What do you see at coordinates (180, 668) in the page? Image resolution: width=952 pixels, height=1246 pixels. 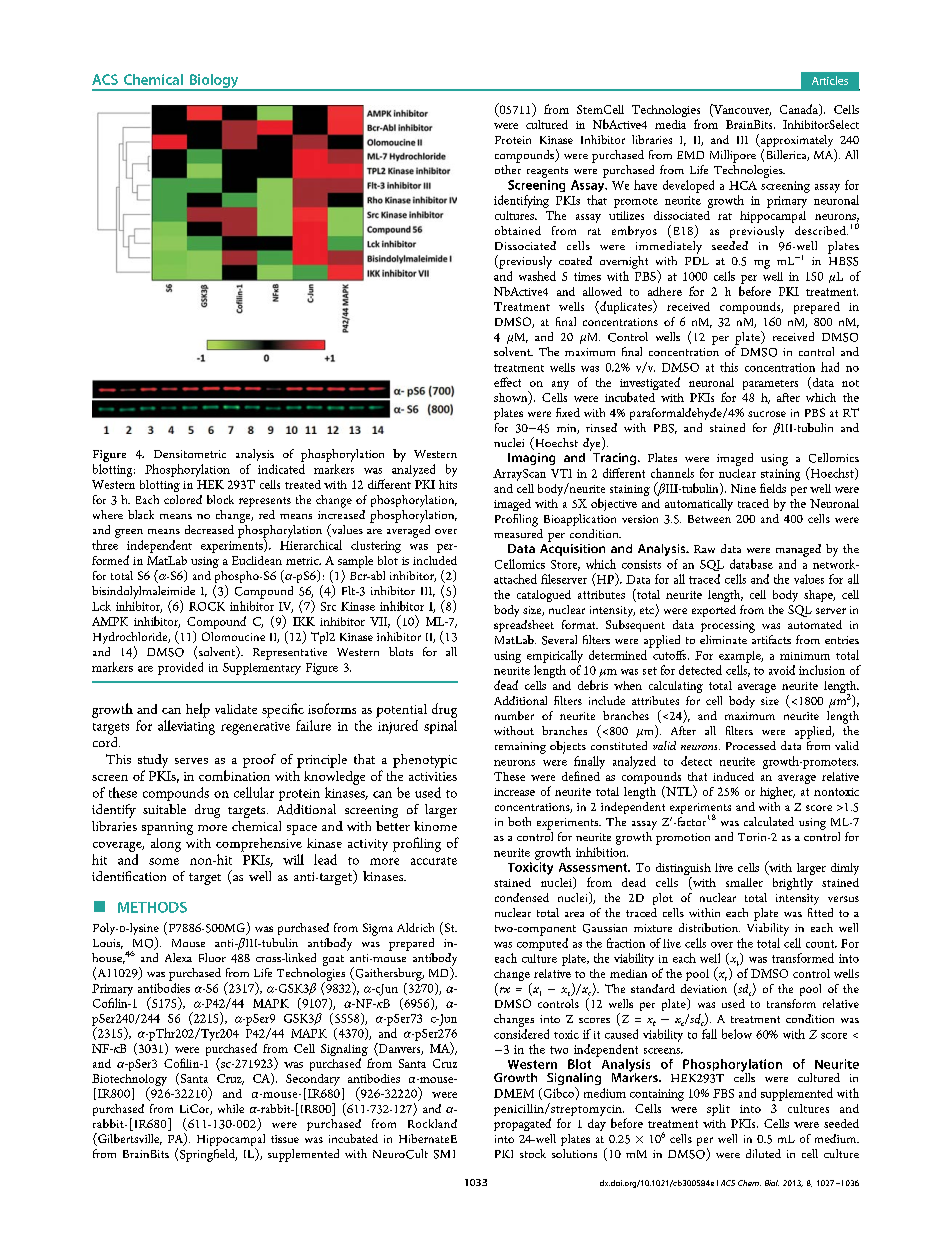 I see `provided` at bounding box center [180, 668].
